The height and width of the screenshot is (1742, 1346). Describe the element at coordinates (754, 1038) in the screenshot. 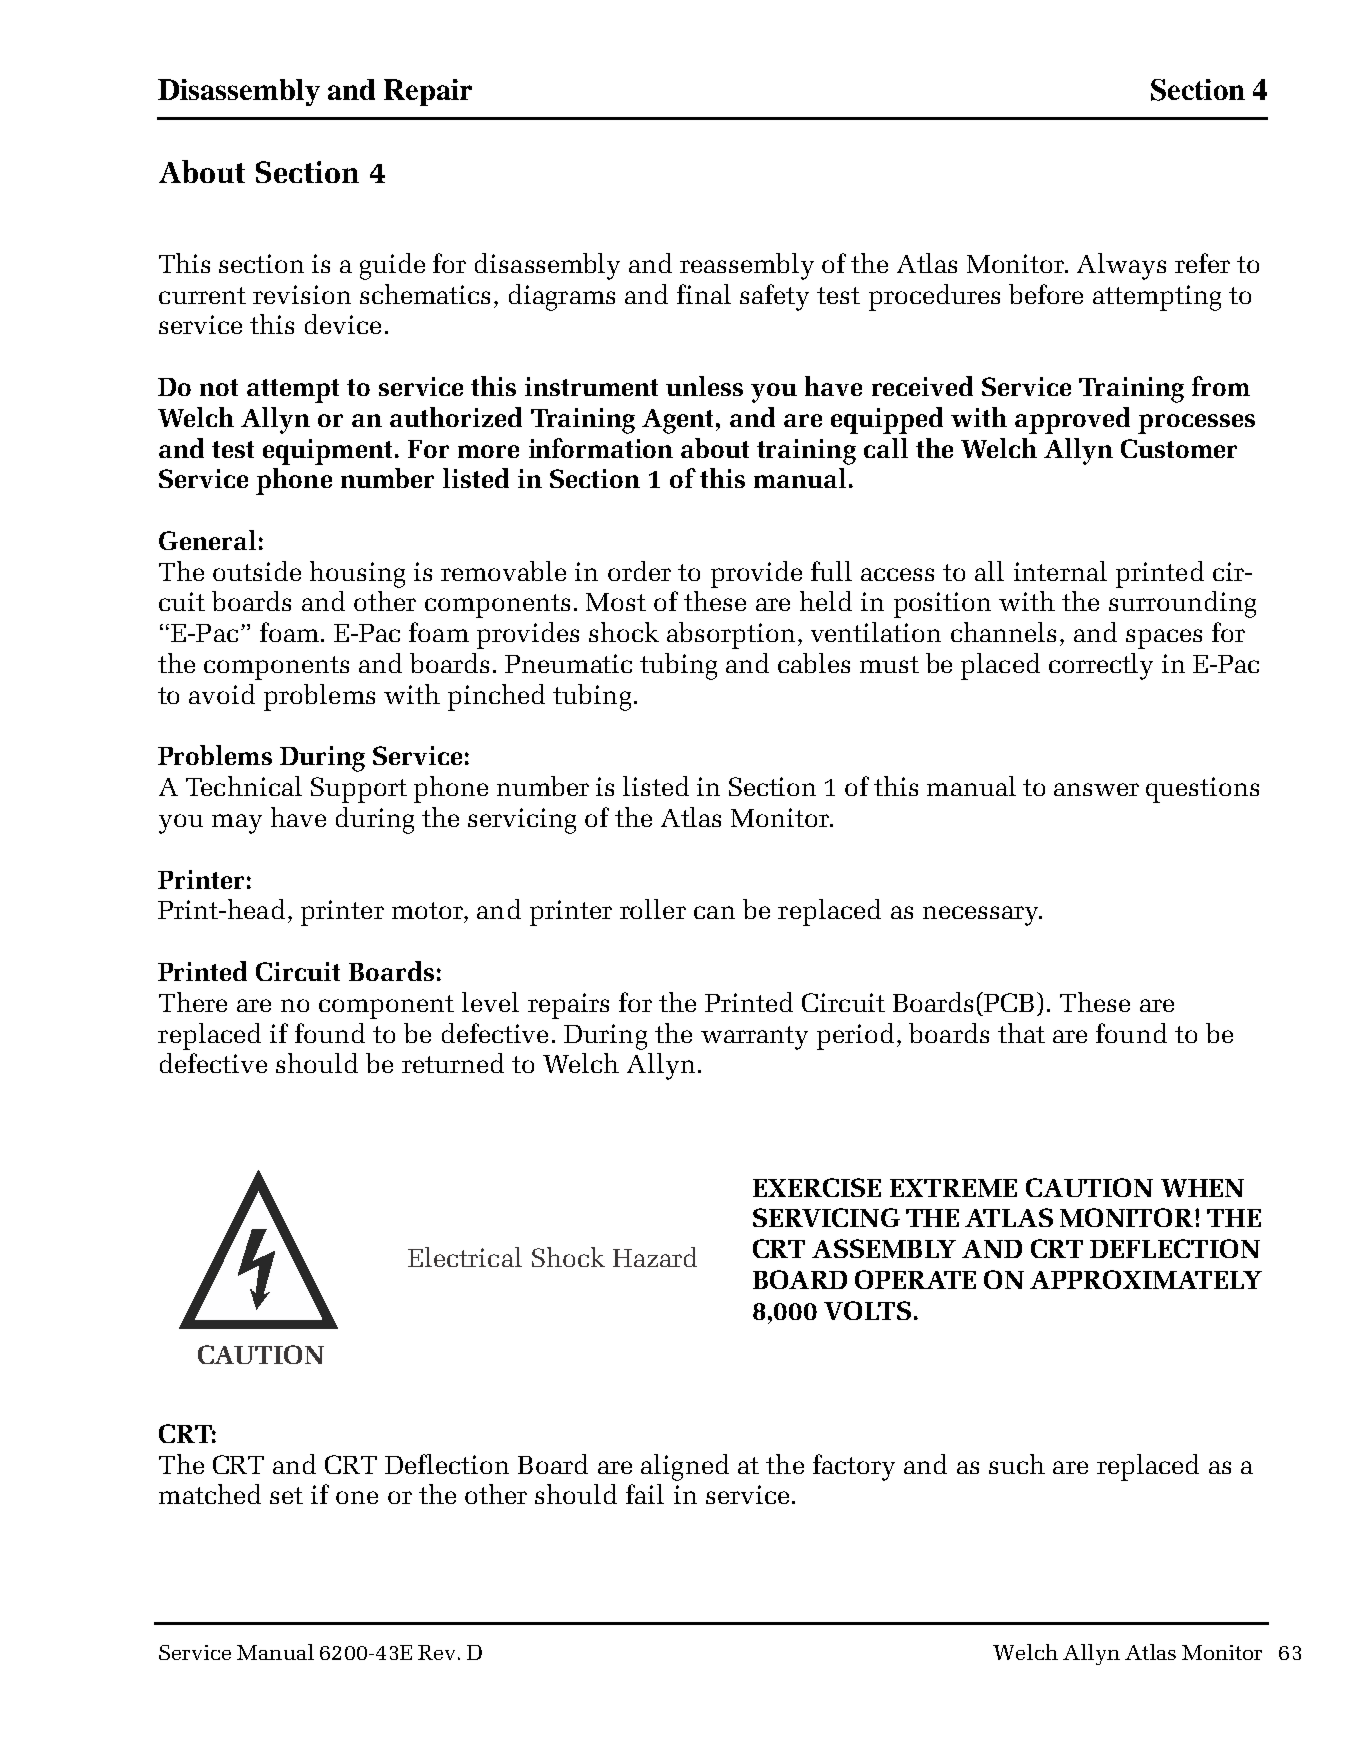

I see `warranty` at that location.
